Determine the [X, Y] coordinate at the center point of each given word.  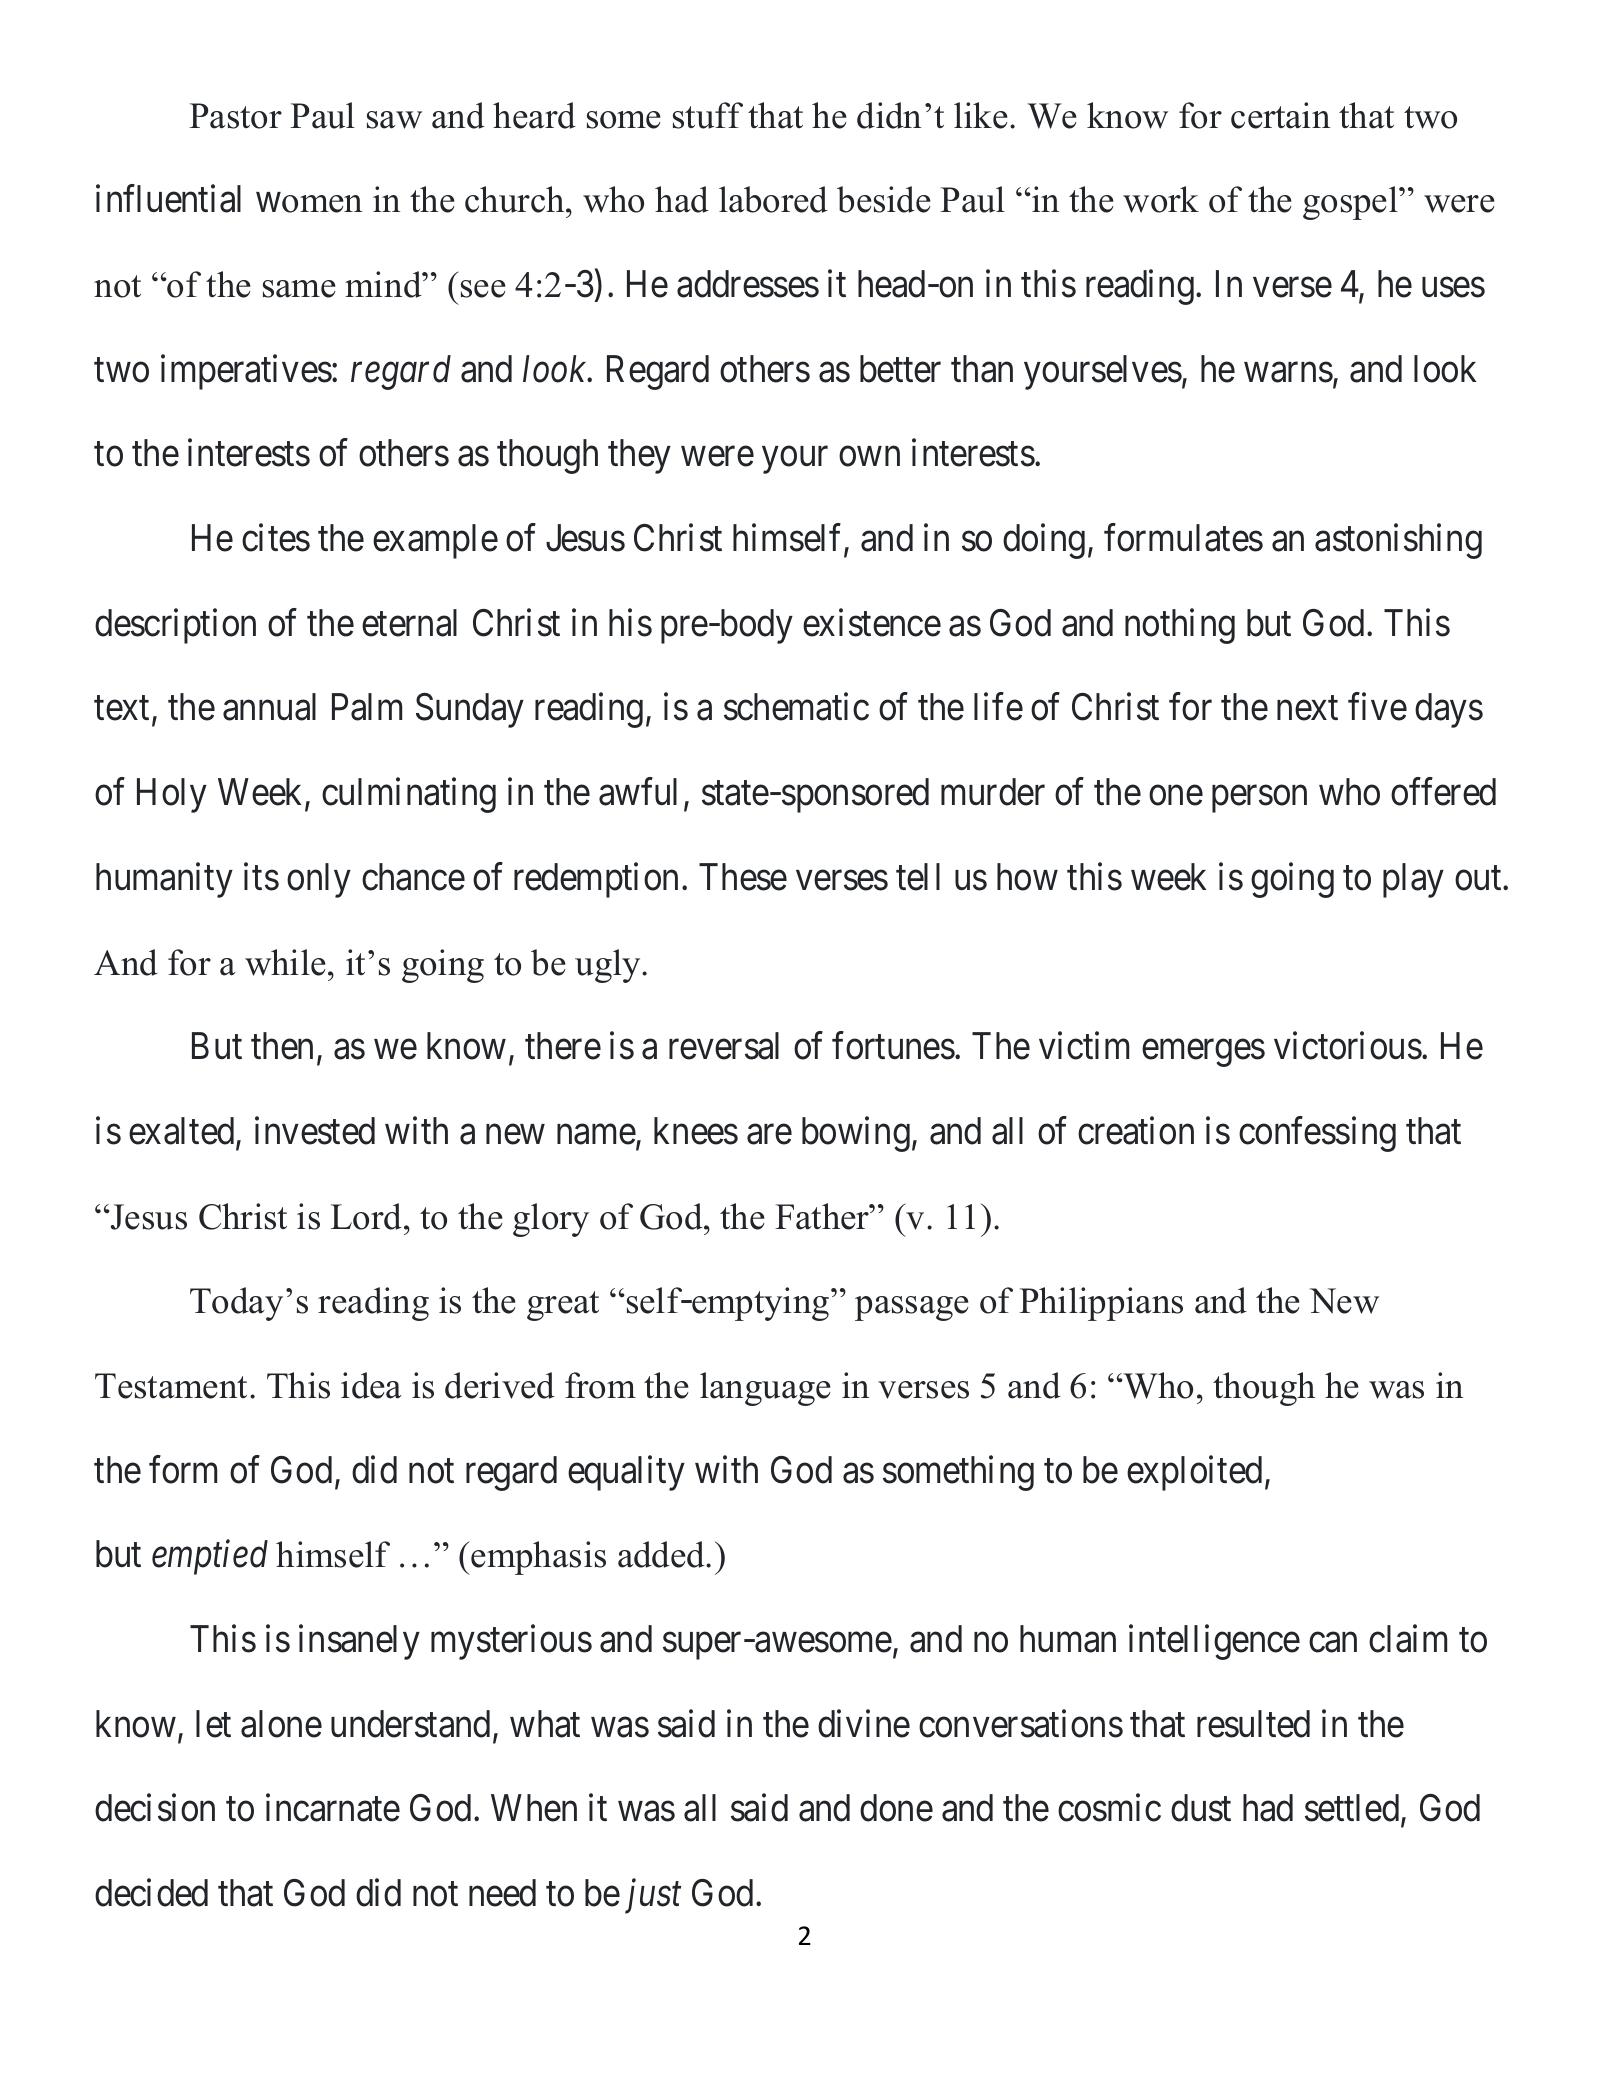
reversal [724, 1046]
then [282, 1046]
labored [773, 199]
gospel [1351, 203]
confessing [1317, 1134]
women [309, 203]
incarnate [333, 1808]
